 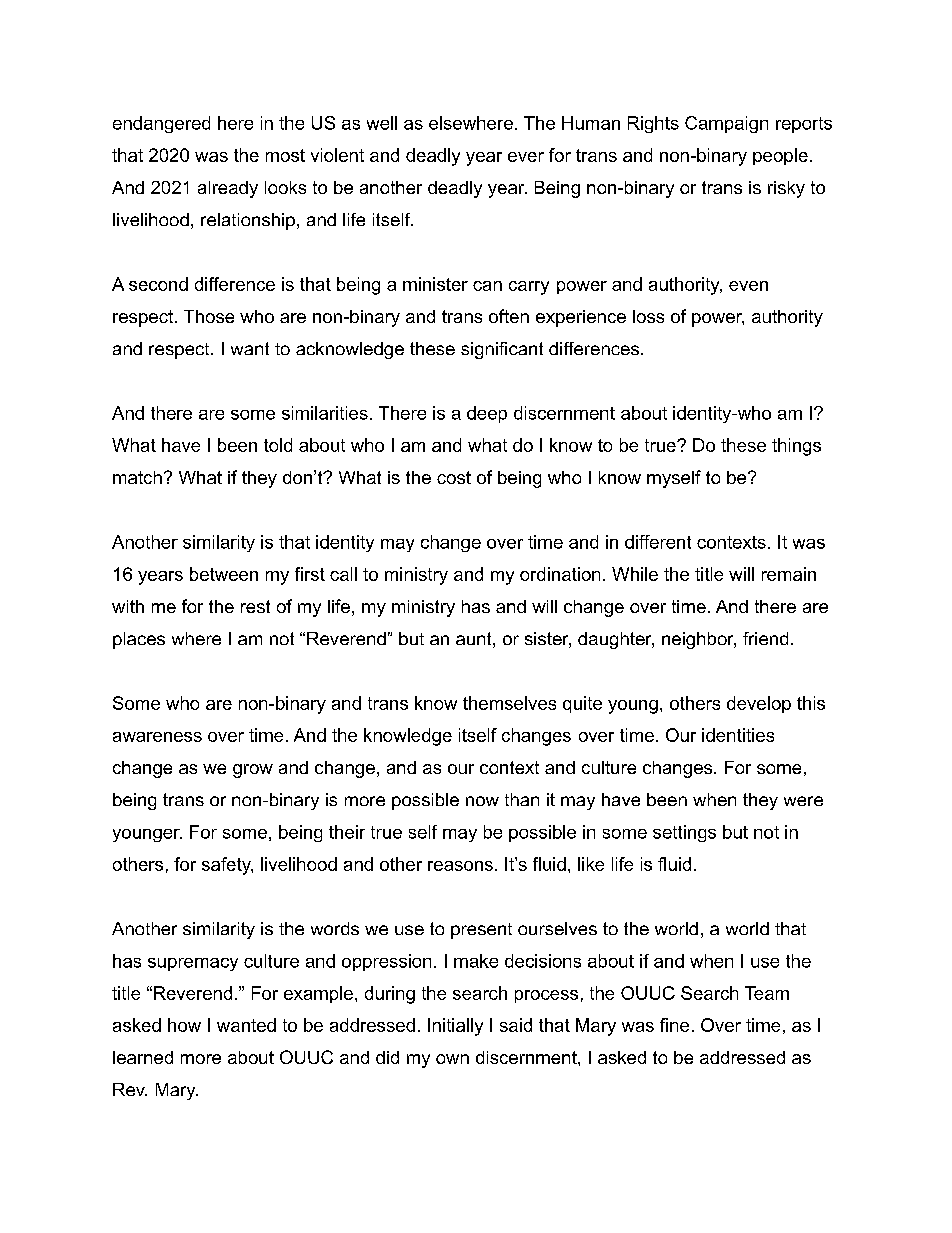 What do you see at coordinates (522, 799) in the image?
I see `than` at bounding box center [522, 799].
